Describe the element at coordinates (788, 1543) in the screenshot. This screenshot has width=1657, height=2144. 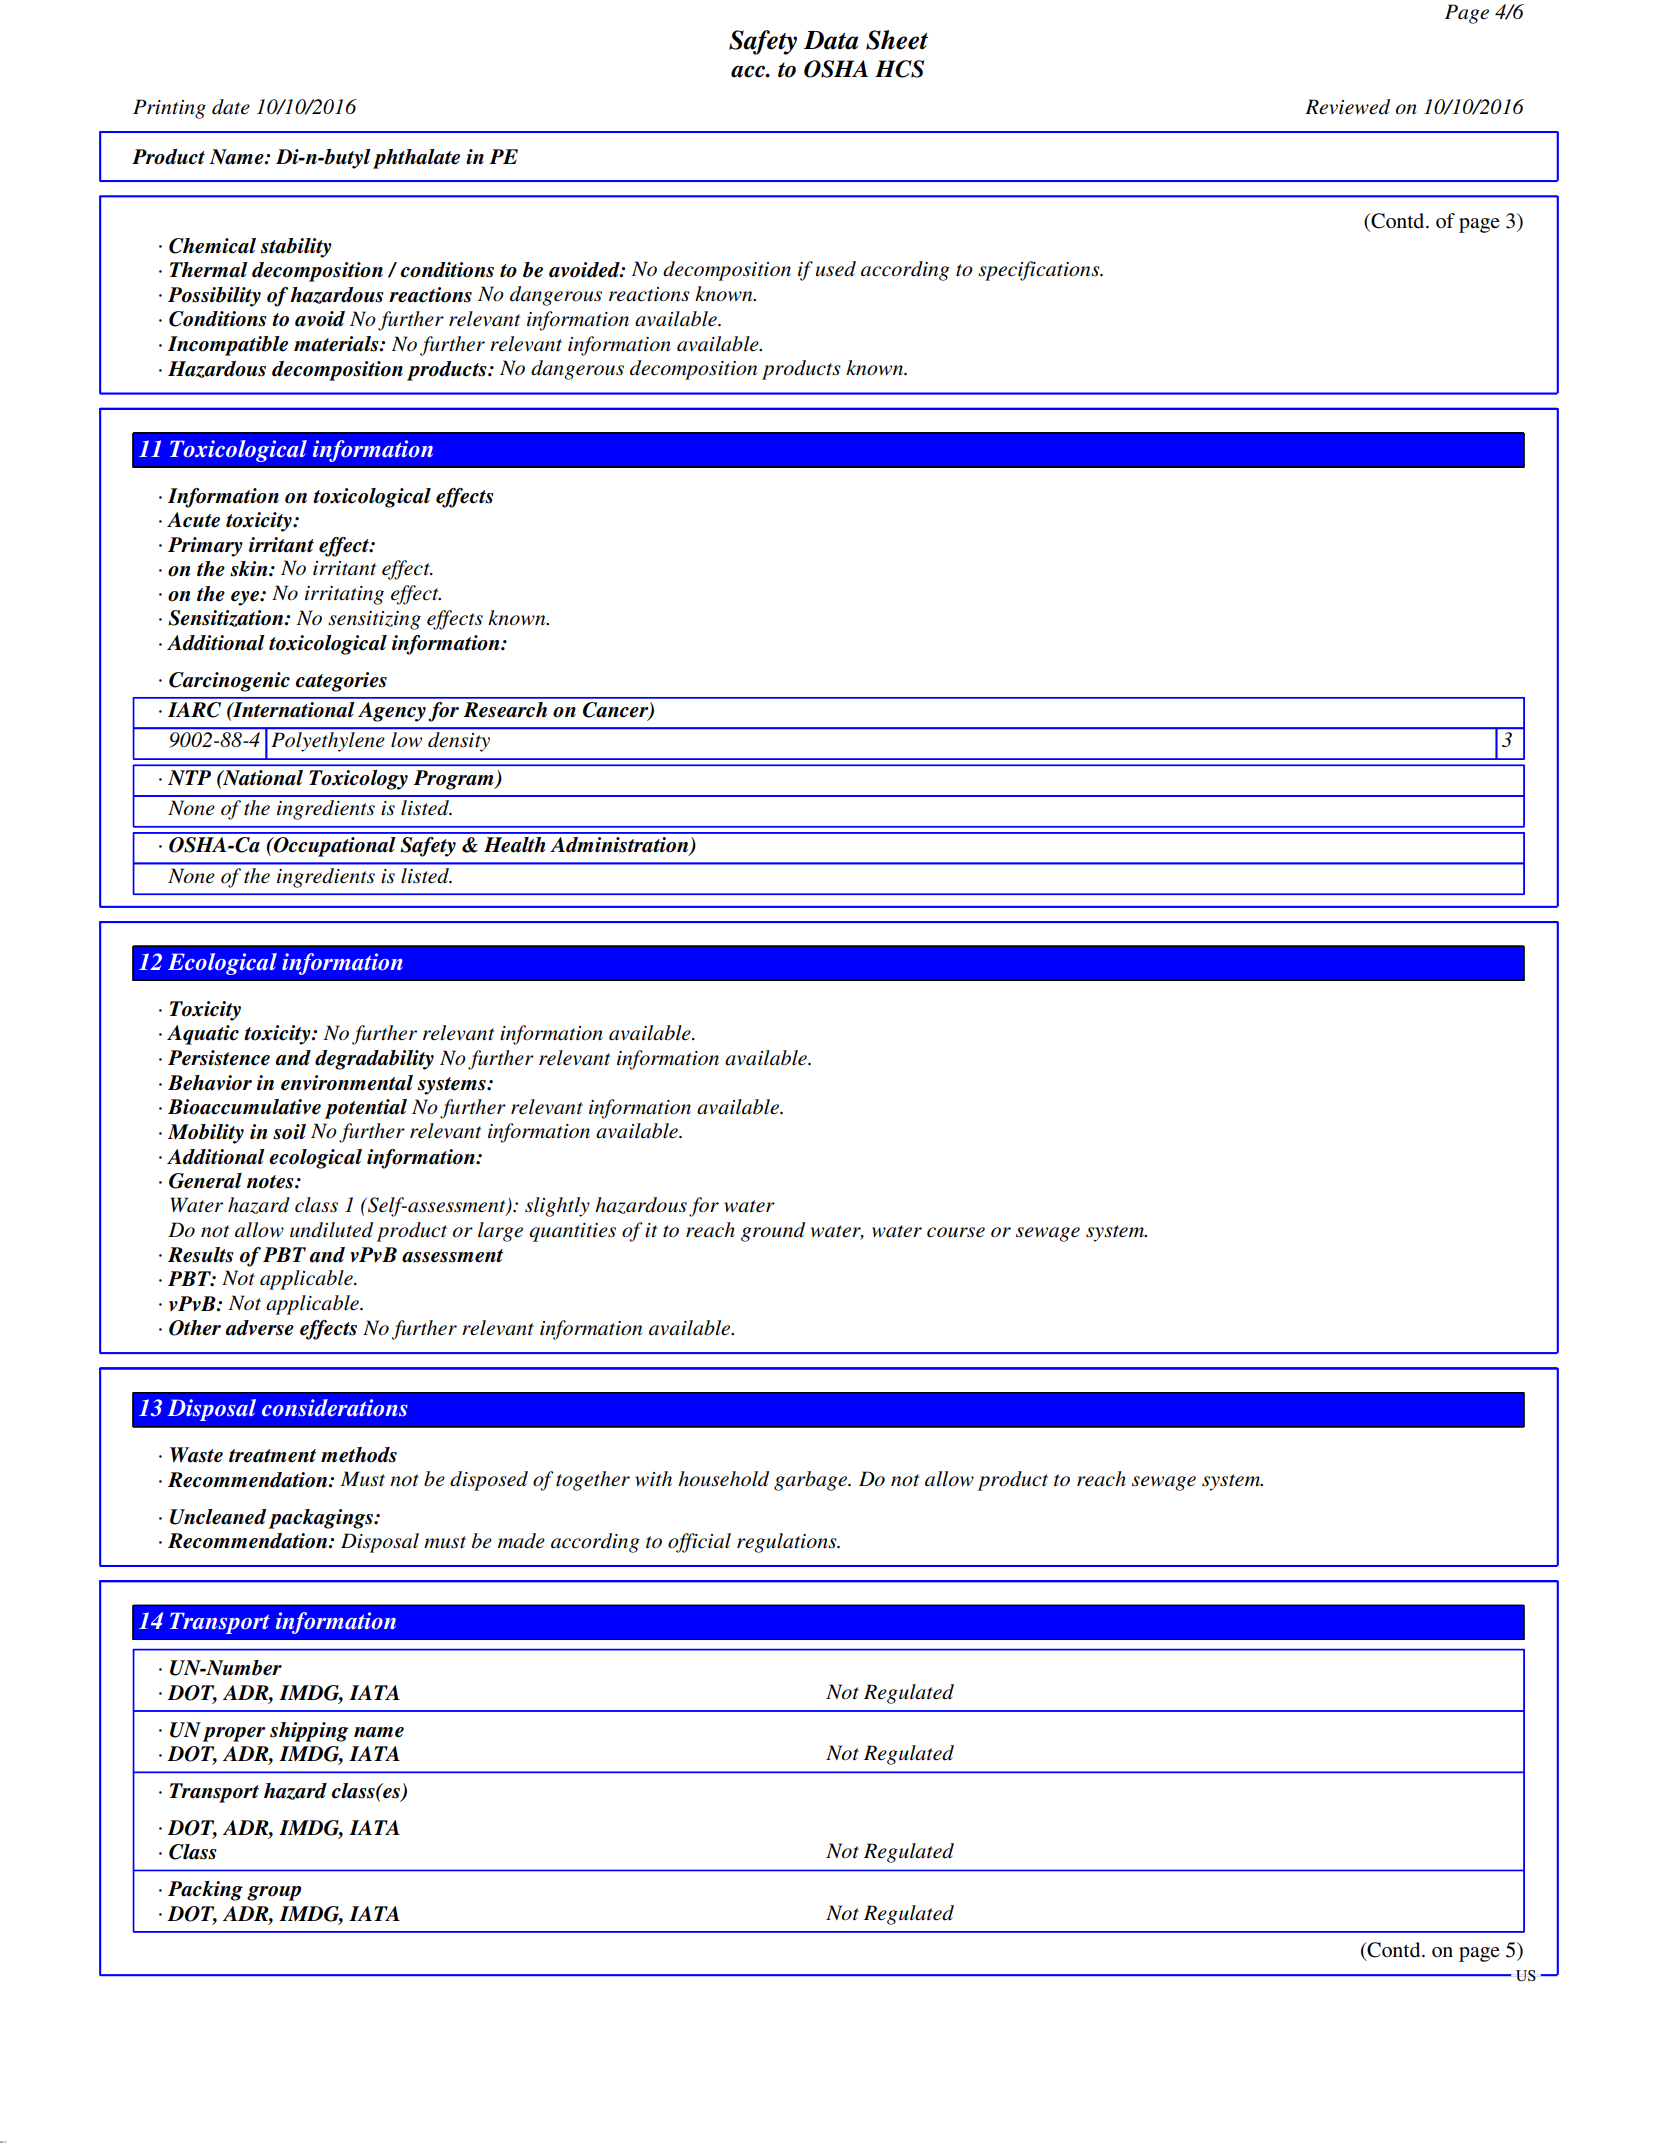
I see `regulations` at that location.
